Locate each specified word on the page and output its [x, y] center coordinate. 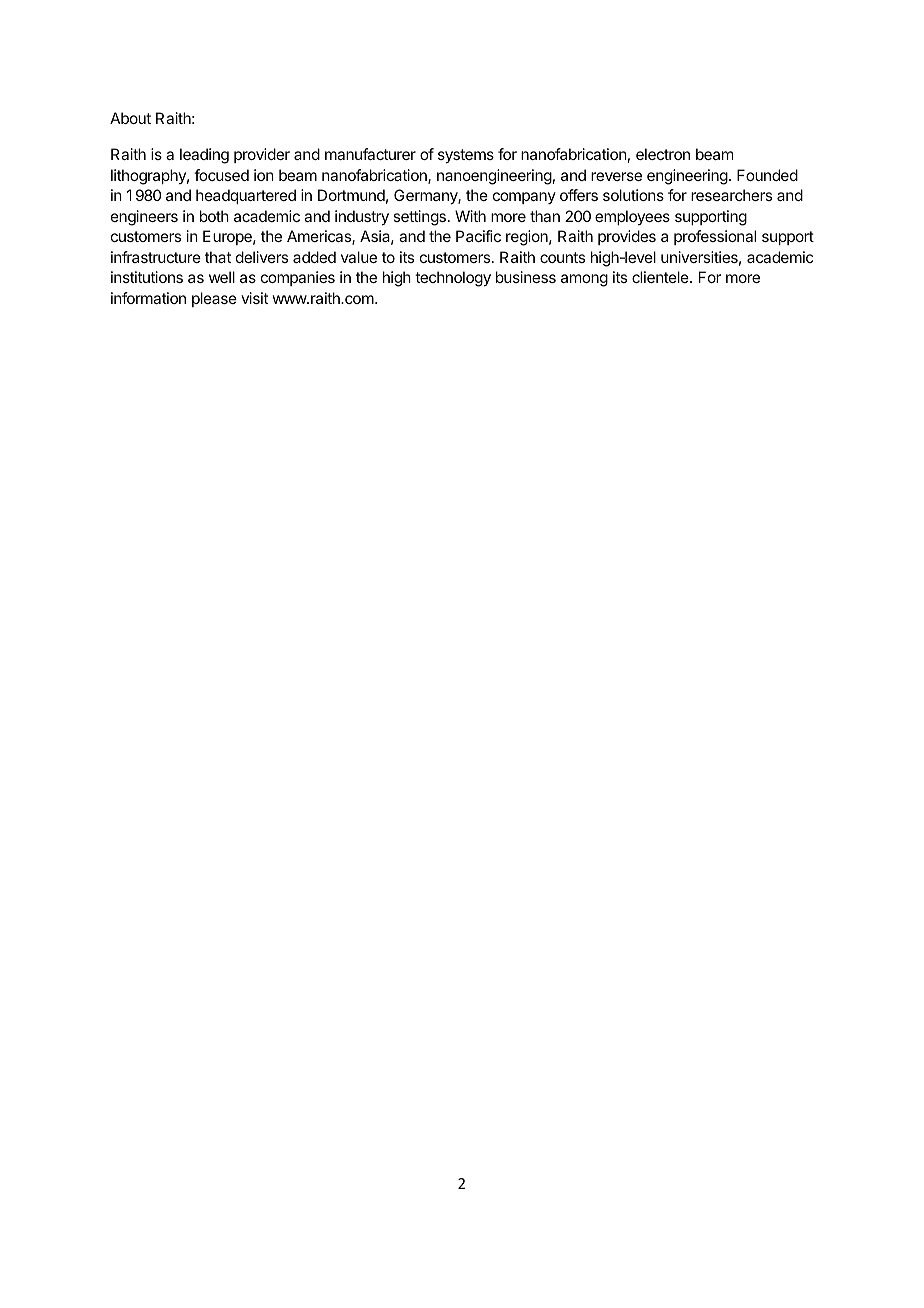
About [130, 118]
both [214, 216]
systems [466, 156]
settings [419, 218]
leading [204, 156]
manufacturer [370, 154]
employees [632, 217]
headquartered [246, 196]
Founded [767, 175]
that [218, 257]
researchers [731, 195]
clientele [661, 277]
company [524, 198]
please [214, 299]
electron [663, 154]
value [359, 257]
